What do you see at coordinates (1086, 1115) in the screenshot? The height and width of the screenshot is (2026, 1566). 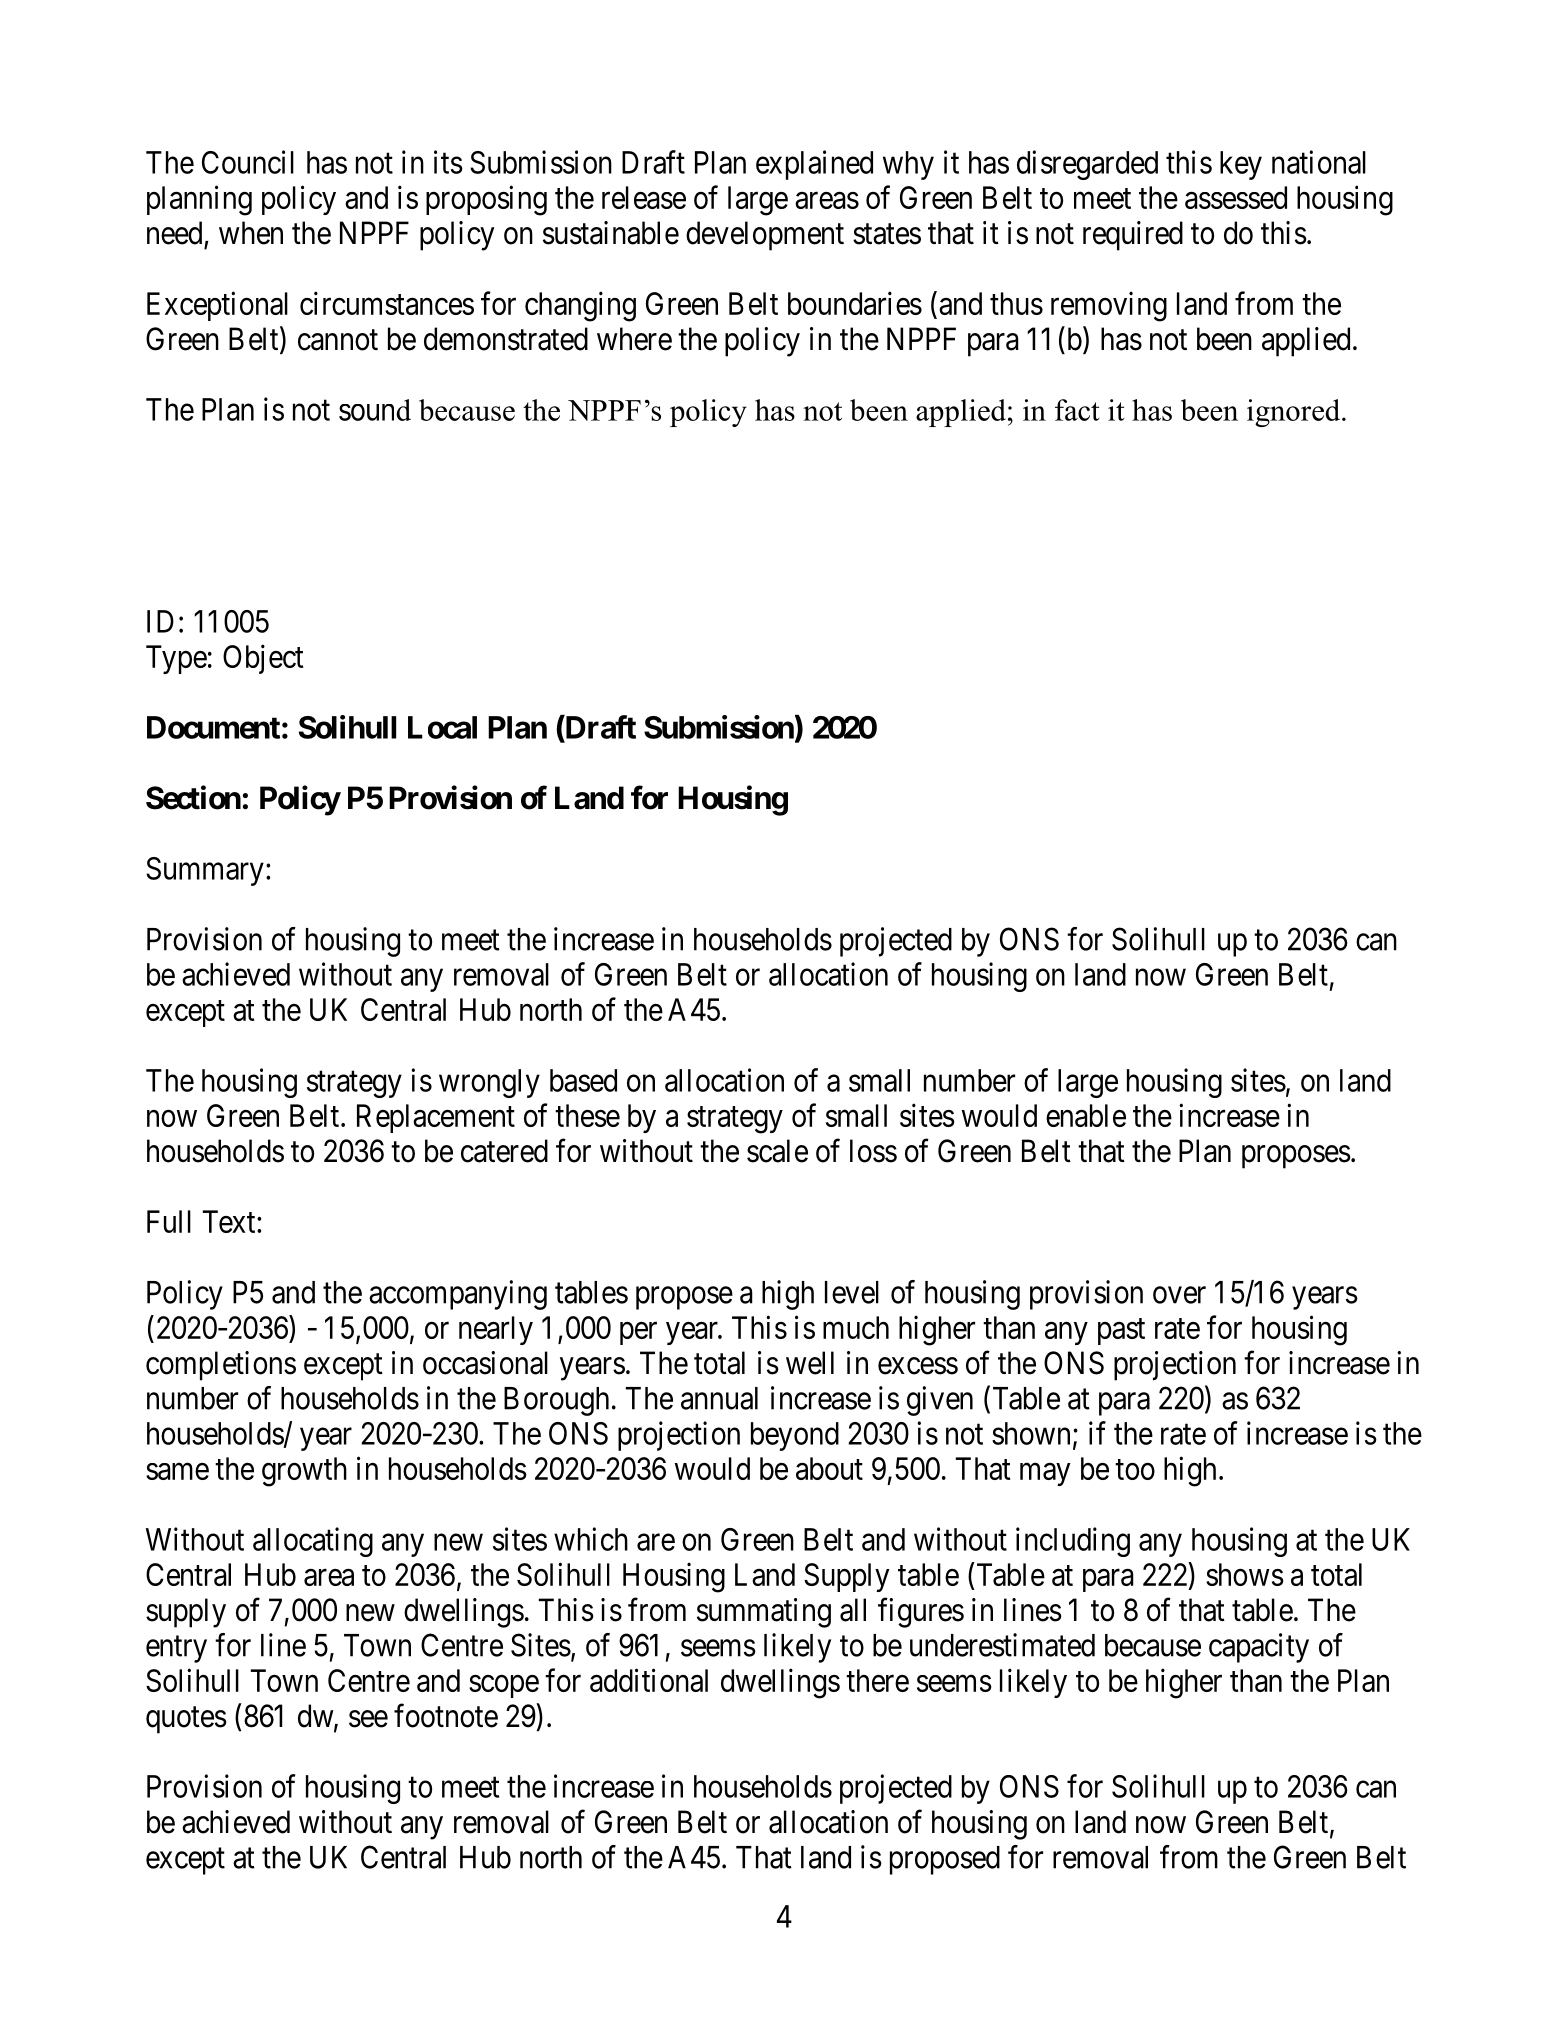 I see `enable` at bounding box center [1086, 1115].
